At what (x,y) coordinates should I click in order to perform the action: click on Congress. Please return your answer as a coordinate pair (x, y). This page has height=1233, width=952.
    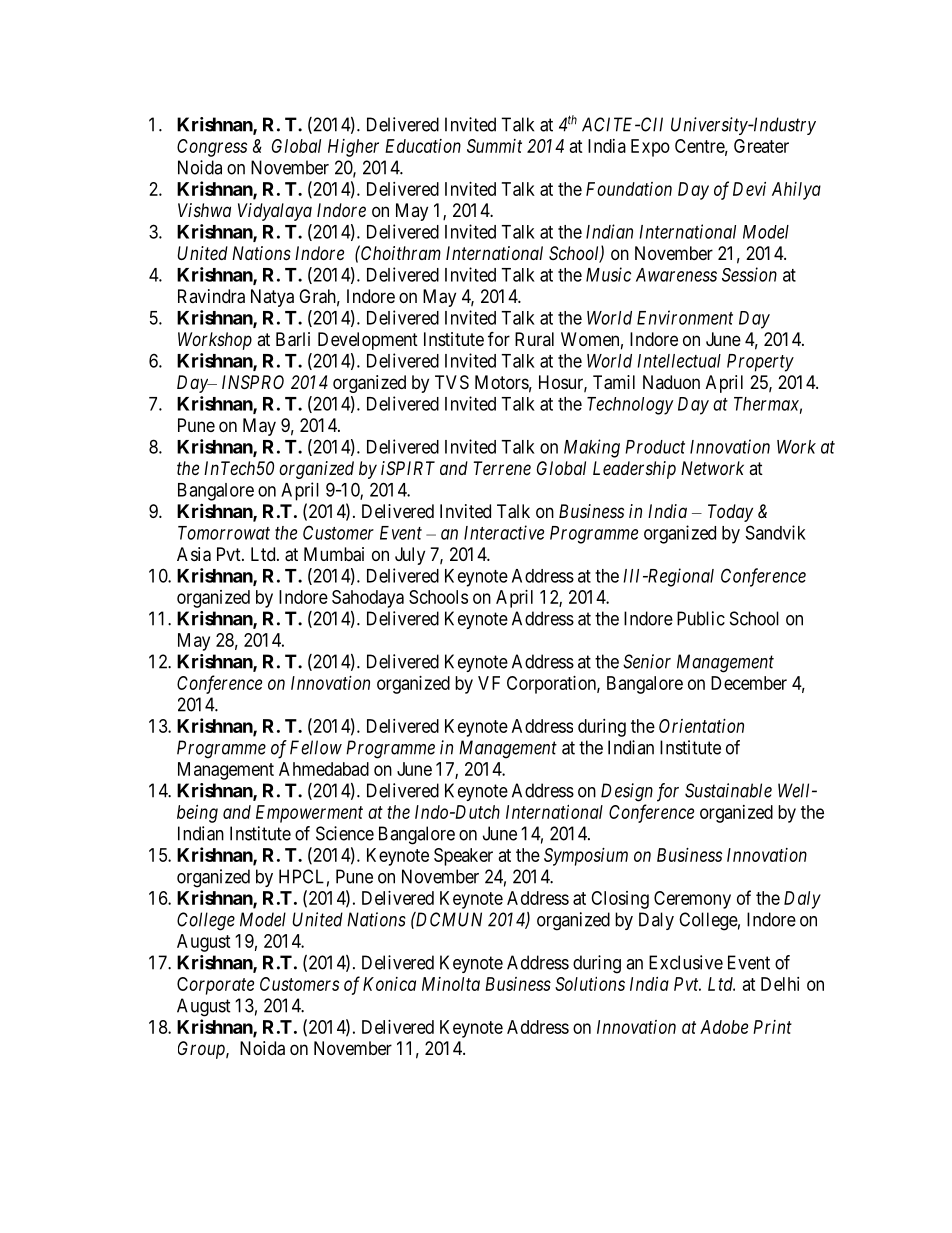
    Looking at the image, I should click on (212, 148).
